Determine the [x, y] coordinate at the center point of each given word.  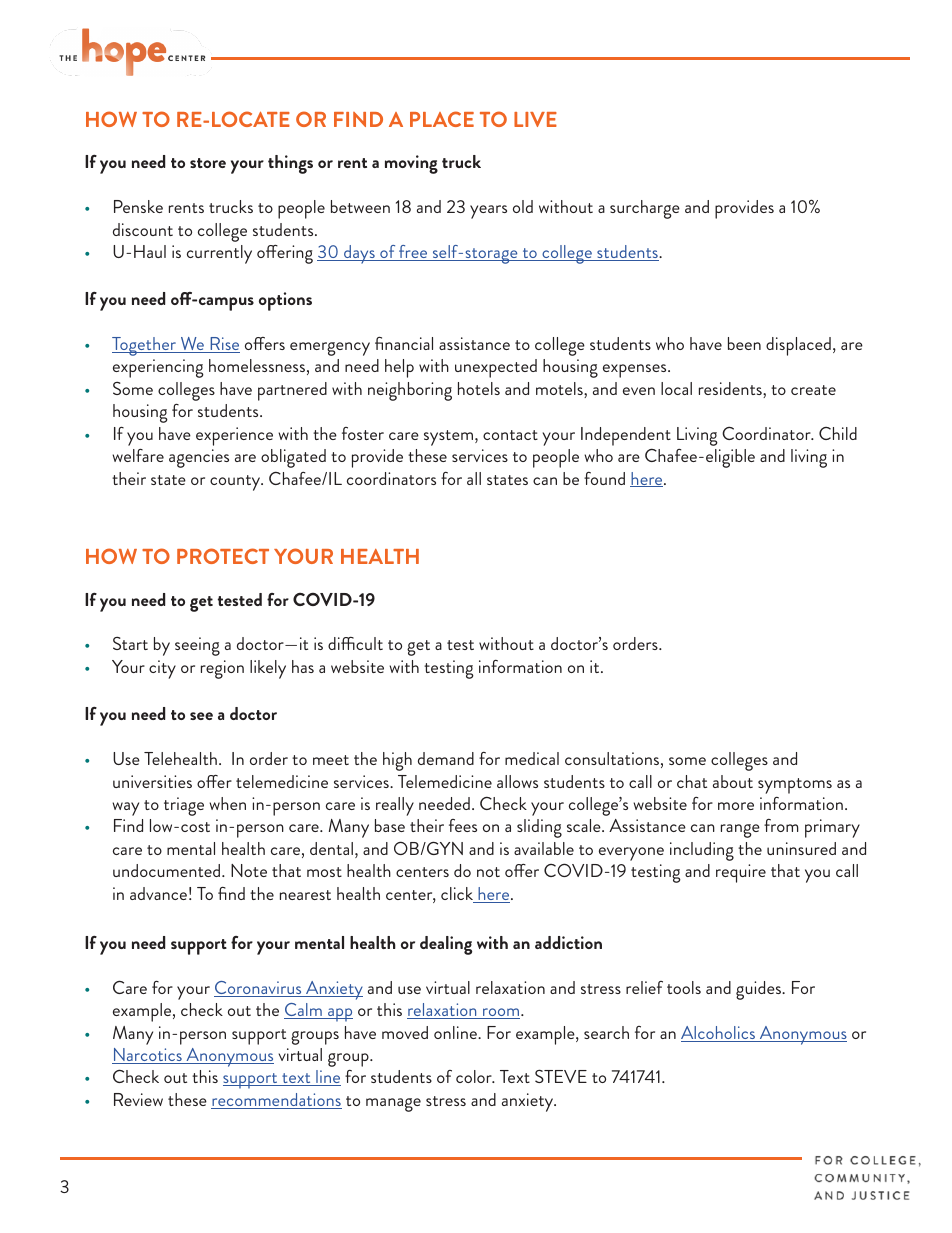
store [208, 163]
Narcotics [148, 1056]
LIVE [535, 119]
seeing [197, 646]
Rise [224, 345]
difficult [355, 643]
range [740, 831]
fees [463, 825]
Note [249, 870]
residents [731, 390]
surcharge [645, 209]
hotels [479, 388]
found [604, 478]
